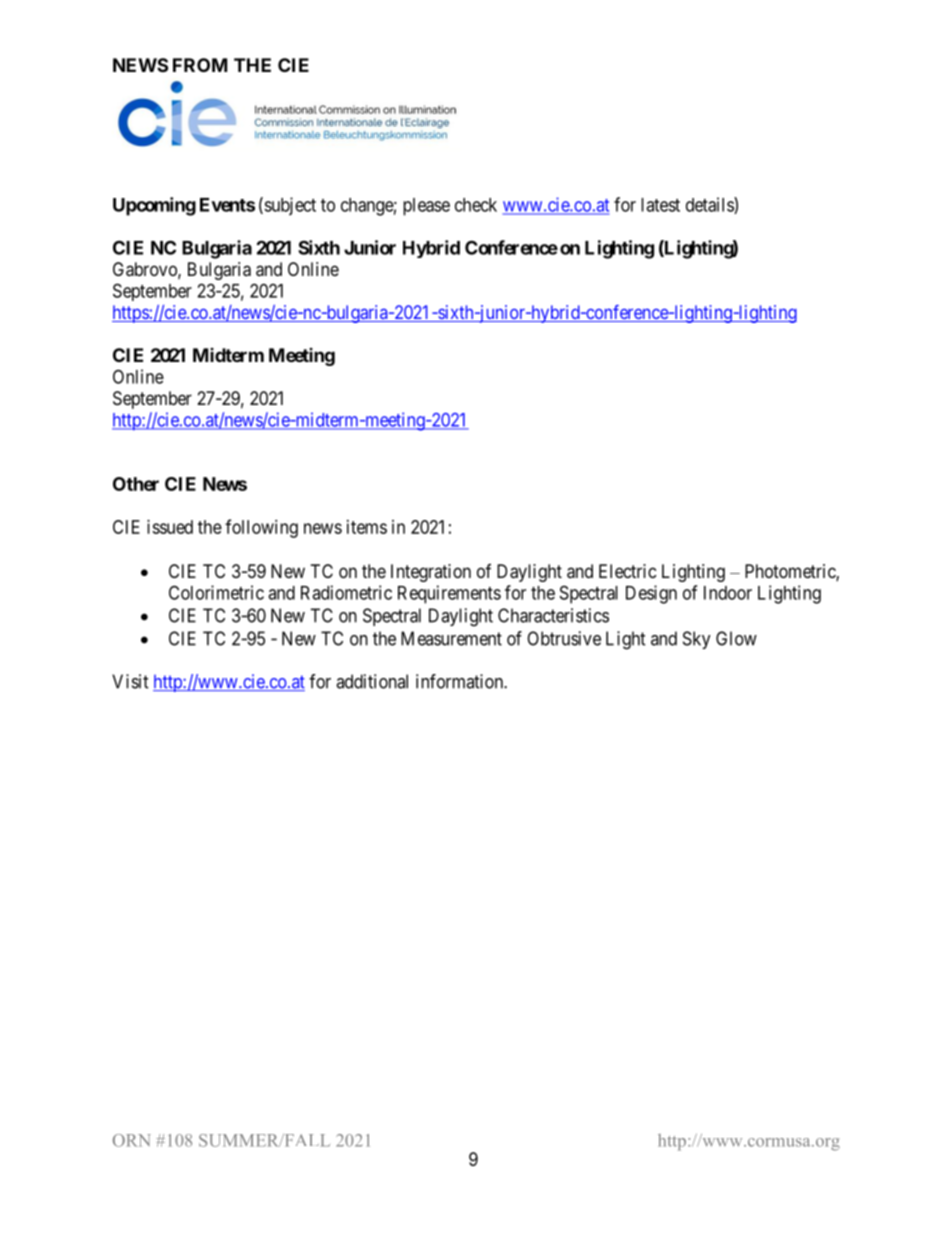  Describe the element at coordinates (426, 207) in the page. I see `please` at that location.
